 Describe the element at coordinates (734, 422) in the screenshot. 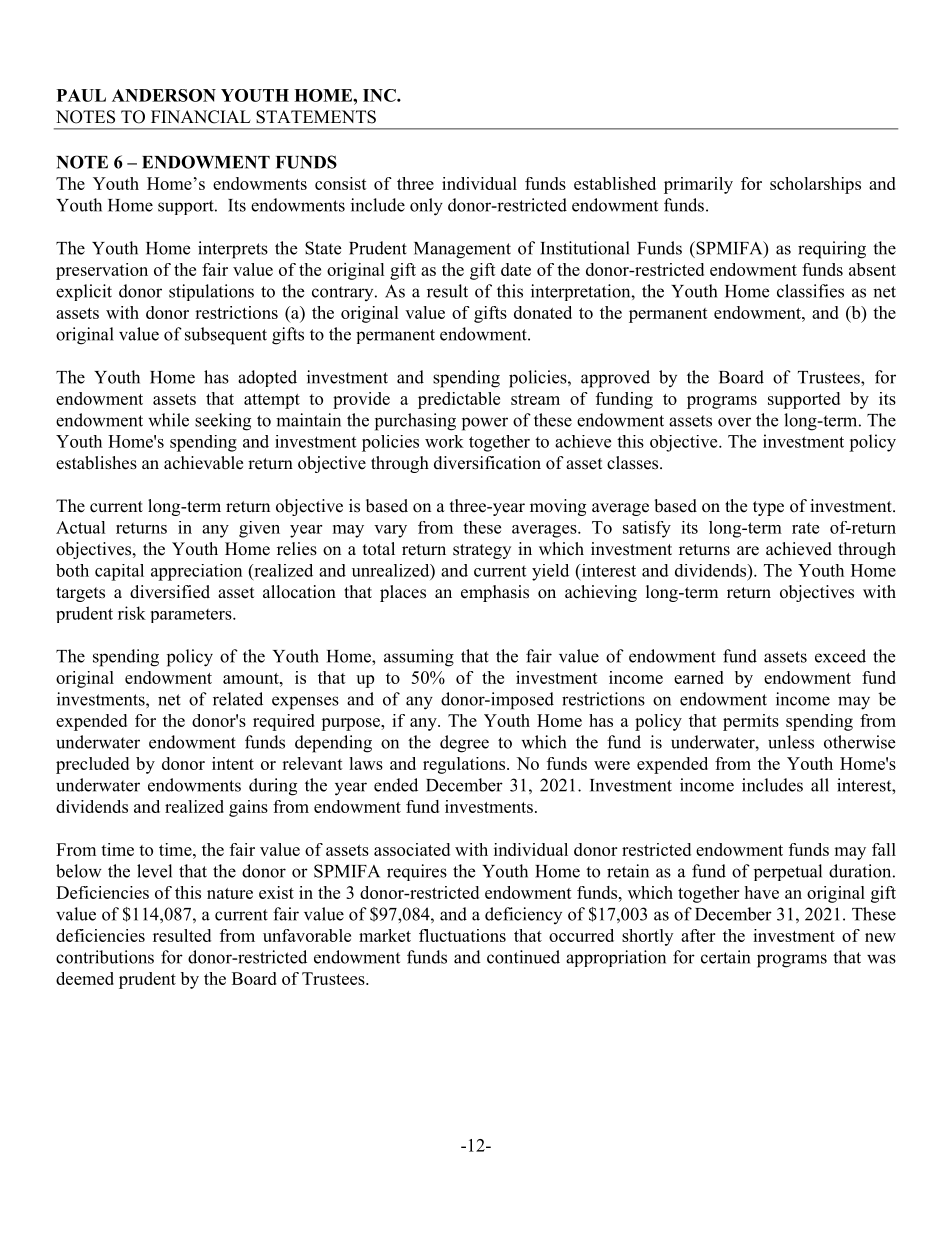

I see `over` at that location.
